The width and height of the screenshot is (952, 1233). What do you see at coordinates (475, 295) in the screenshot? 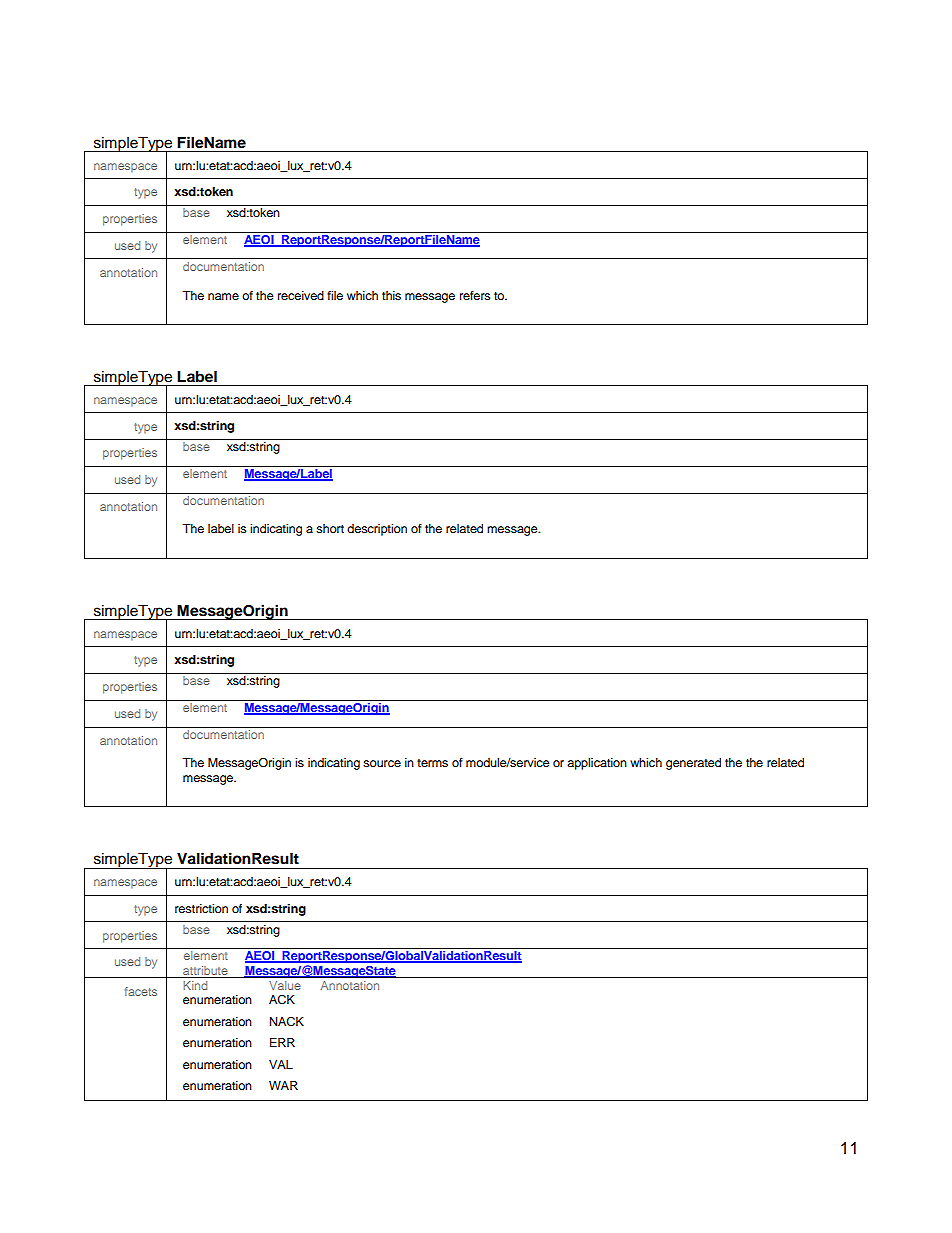
I see `refers` at bounding box center [475, 295].
